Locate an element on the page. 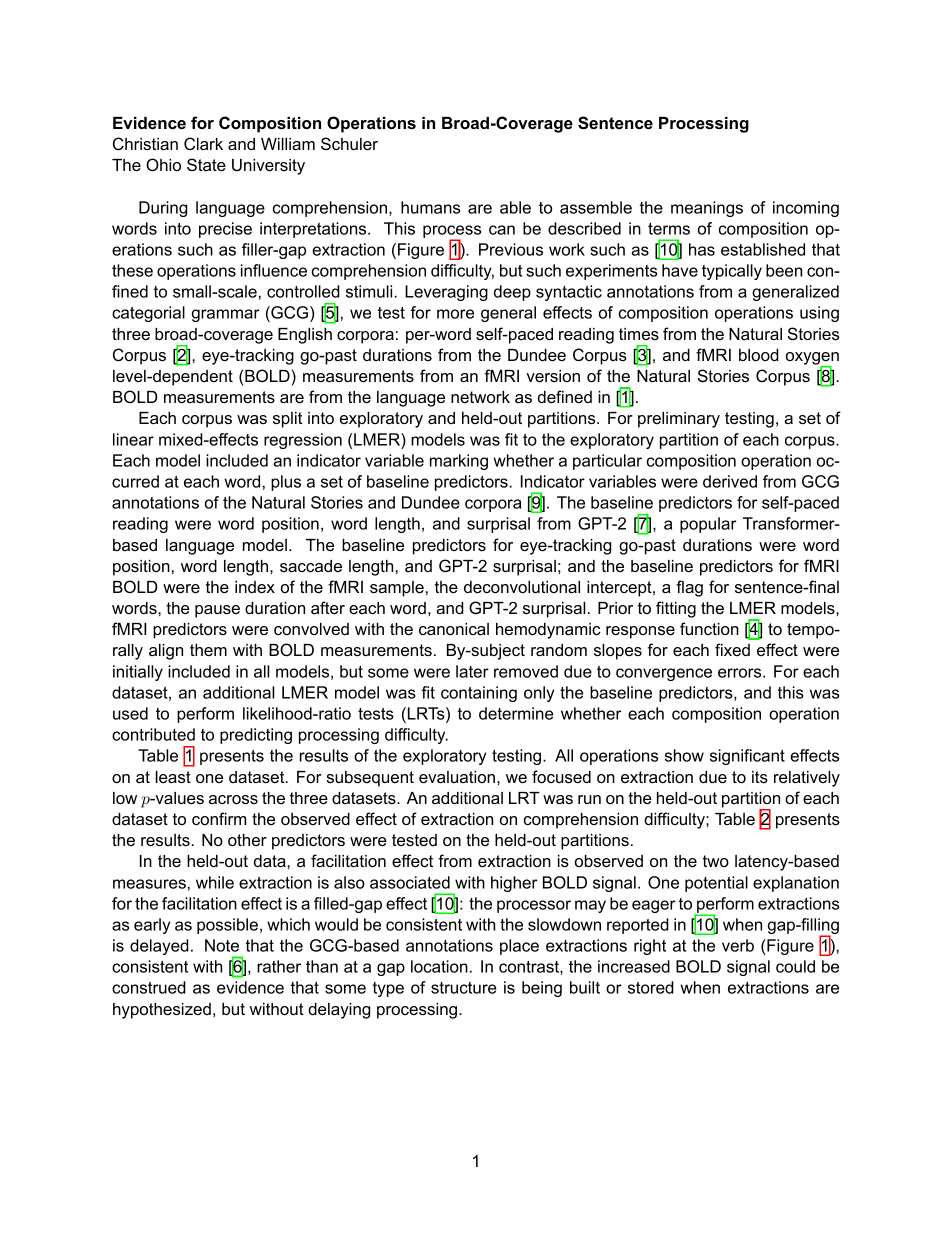  blood is located at coordinates (759, 355).
